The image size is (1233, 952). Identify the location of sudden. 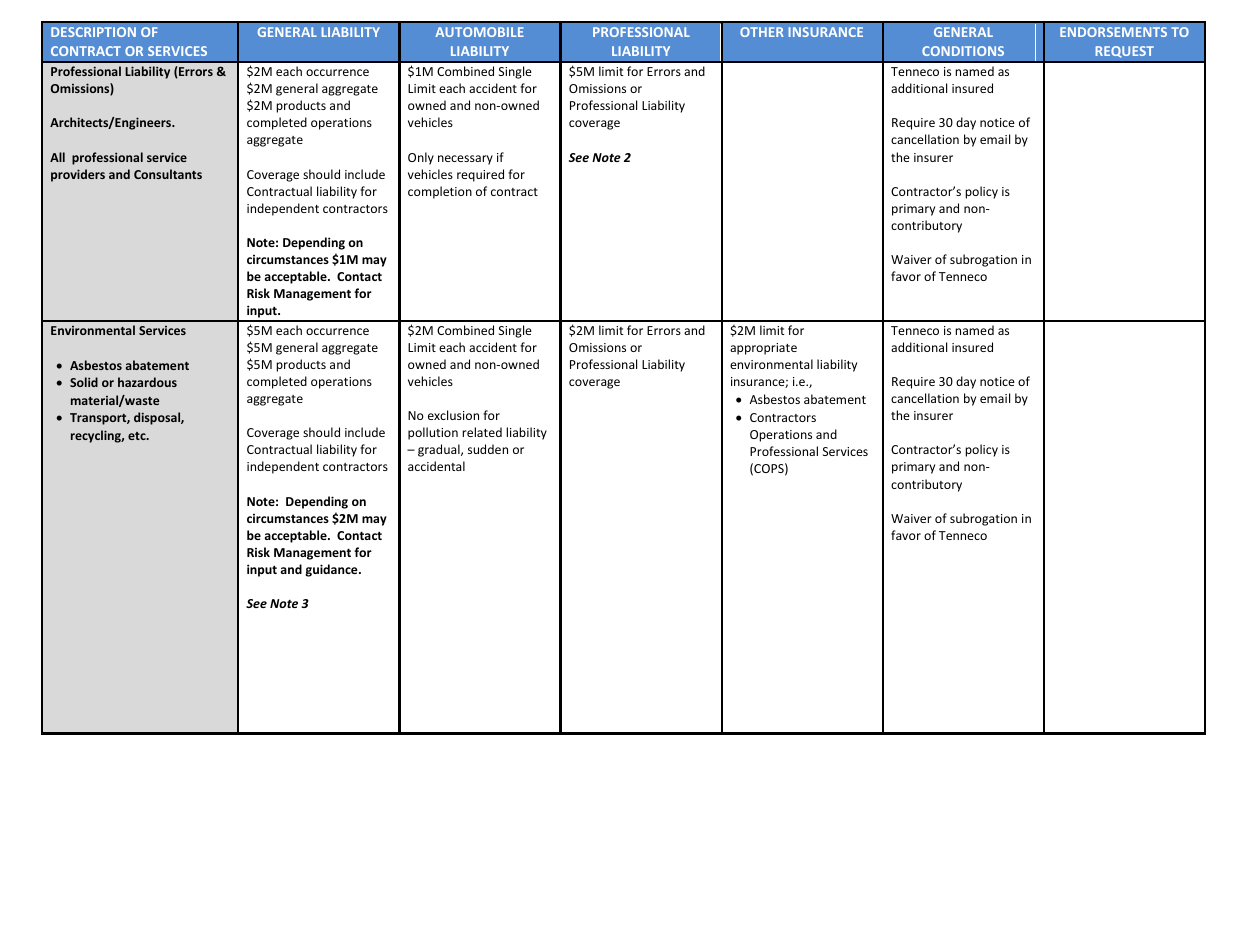
(488, 449).
